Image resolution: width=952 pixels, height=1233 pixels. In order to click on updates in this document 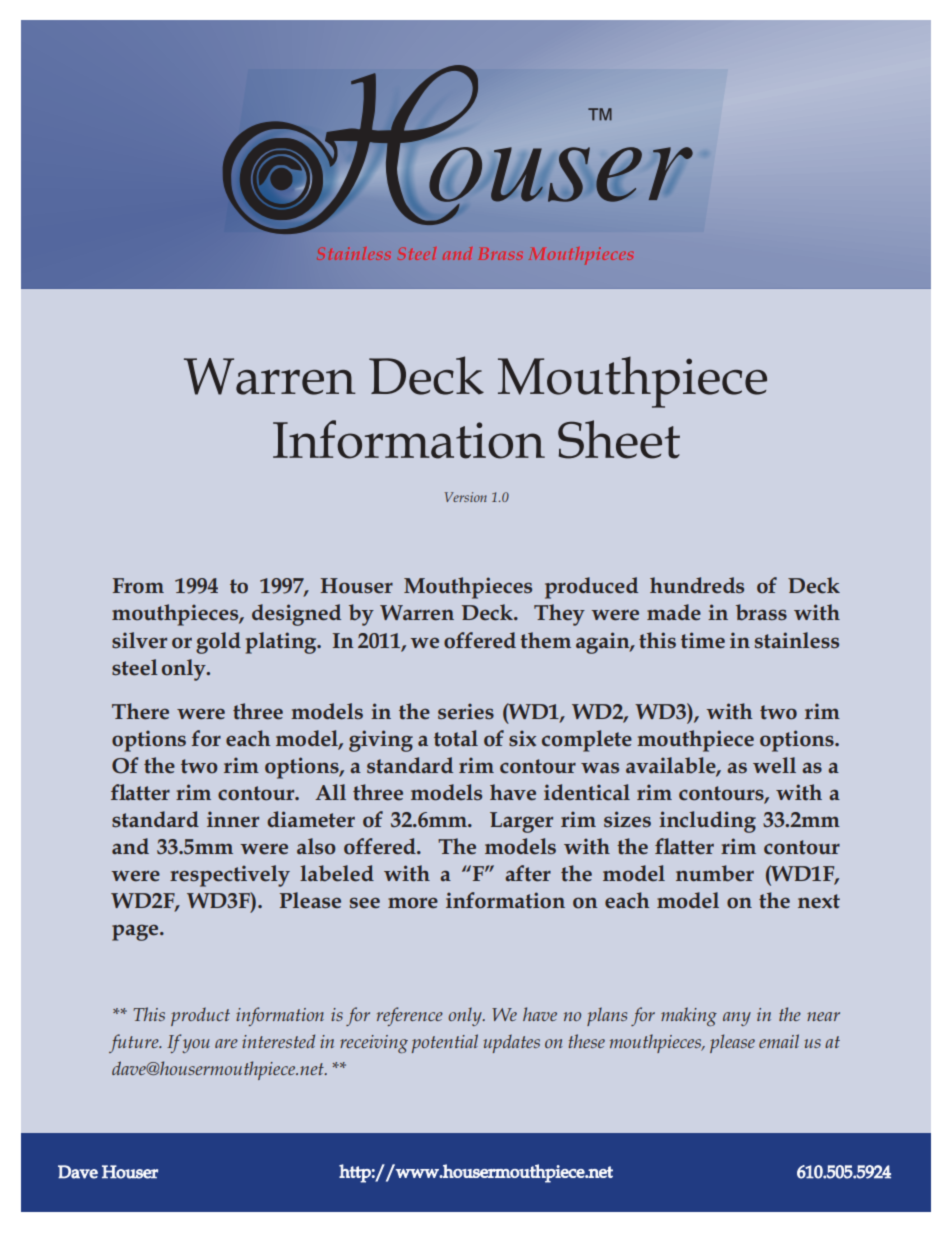, I will do `click(511, 1043)`.
